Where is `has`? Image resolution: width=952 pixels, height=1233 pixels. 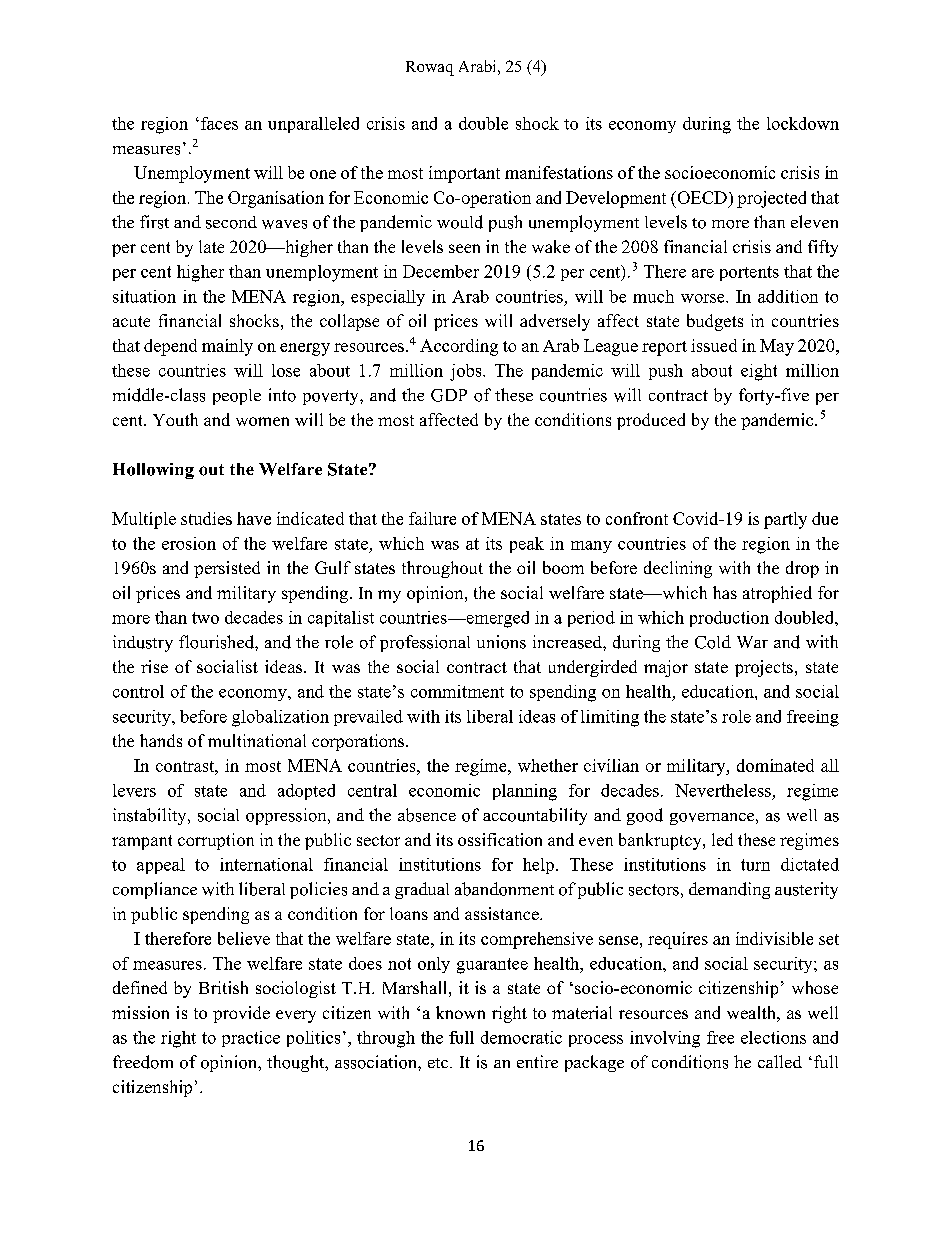 has is located at coordinates (725, 592).
